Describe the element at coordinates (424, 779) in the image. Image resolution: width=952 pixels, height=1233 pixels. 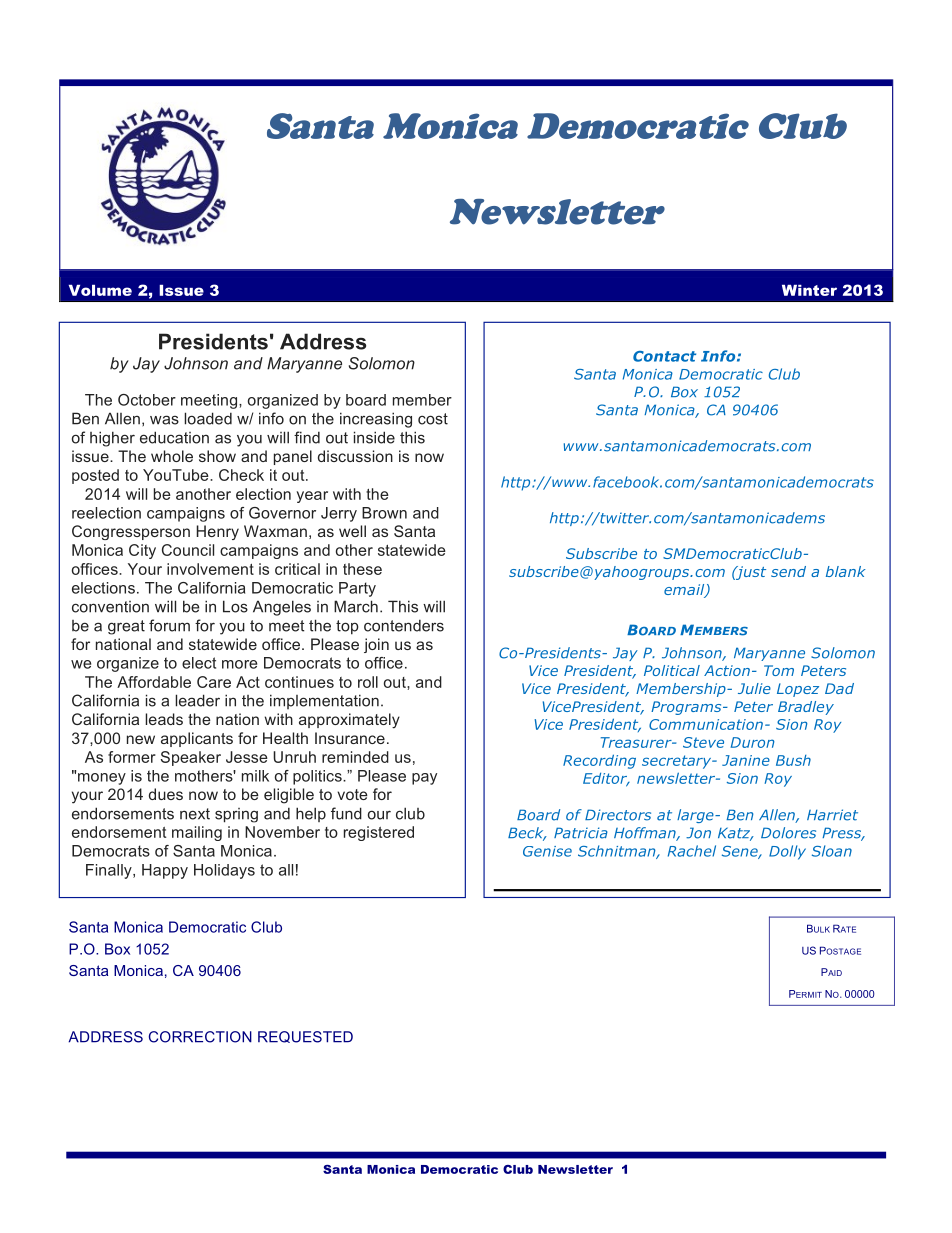
I see `pay` at that location.
